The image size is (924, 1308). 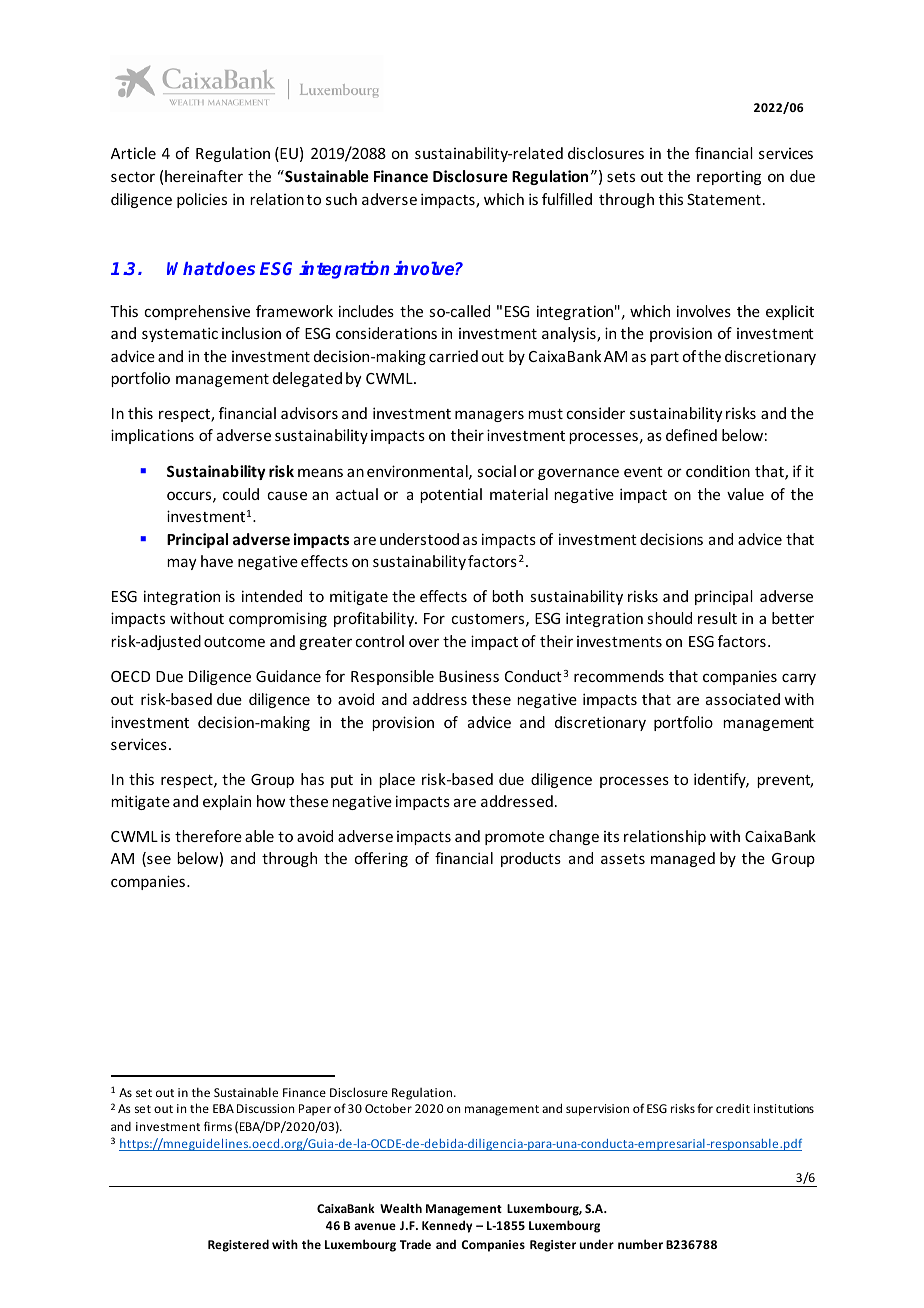 What do you see at coordinates (451, 495) in the screenshot?
I see `potential` at bounding box center [451, 495].
